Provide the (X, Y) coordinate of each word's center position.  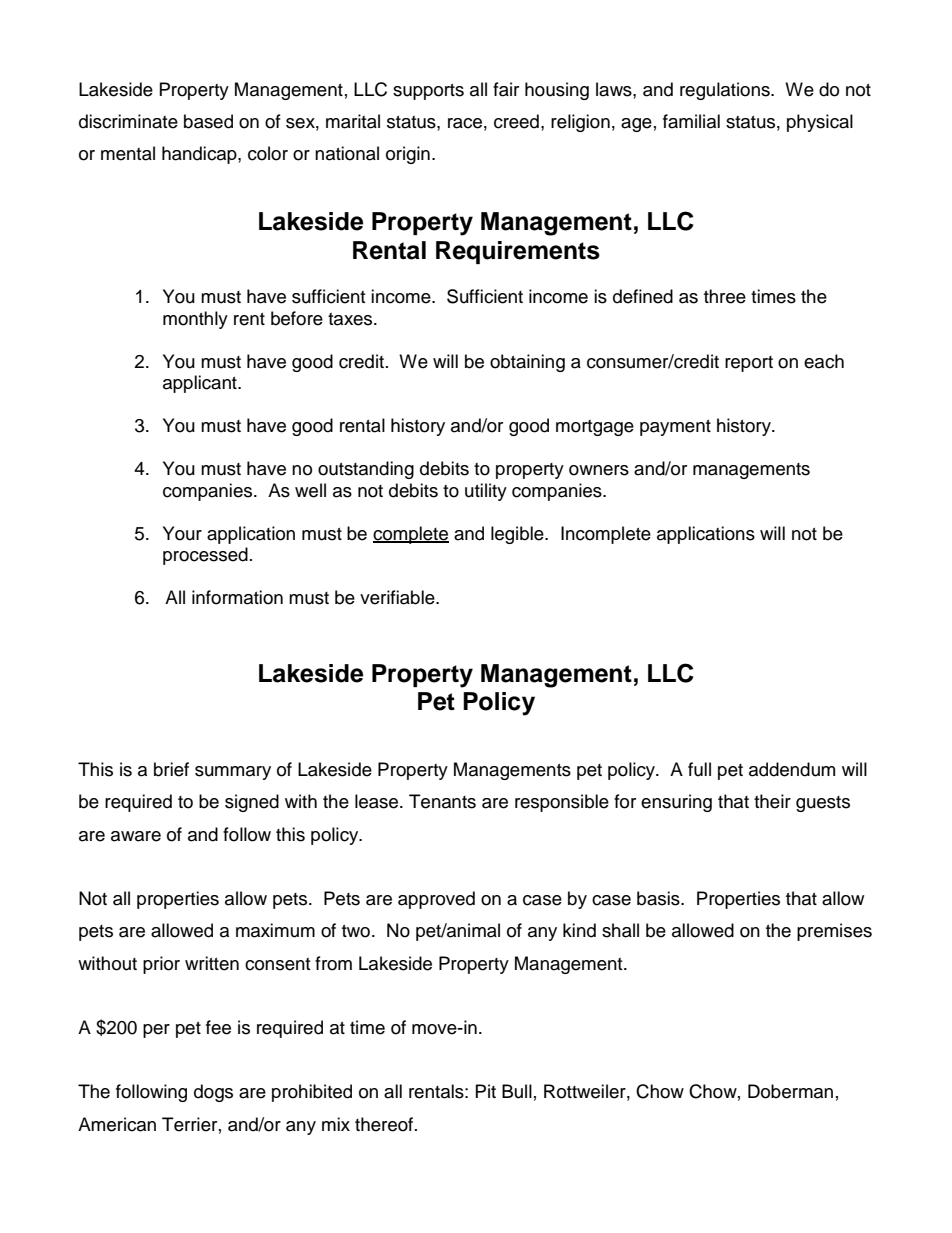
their (772, 801)
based (208, 121)
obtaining (527, 363)
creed (516, 121)
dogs (213, 1093)
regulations (726, 91)
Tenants (442, 801)
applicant (201, 384)
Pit (486, 1091)
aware (136, 836)
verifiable (398, 597)
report (749, 364)
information (237, 597)
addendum (792, 769)
